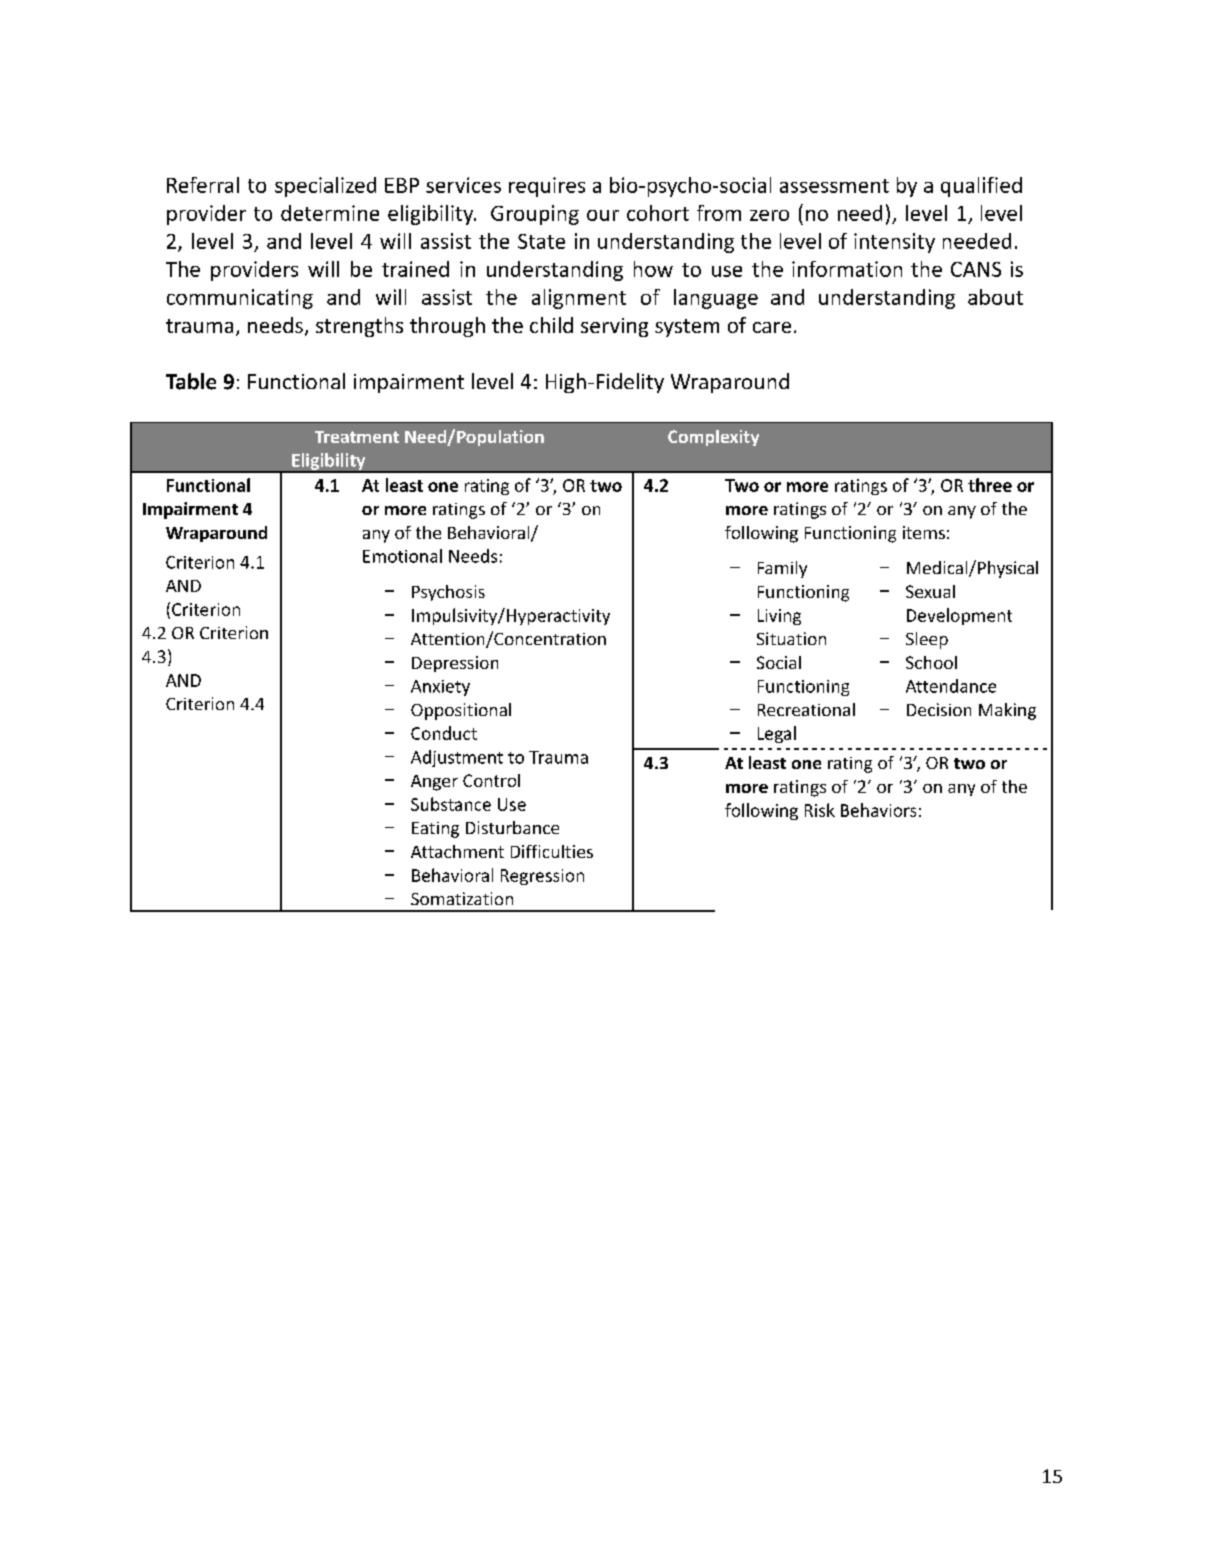  Describe the element at coordinates (357, 437) in the screenshot. I see `Treatment` at that location.
